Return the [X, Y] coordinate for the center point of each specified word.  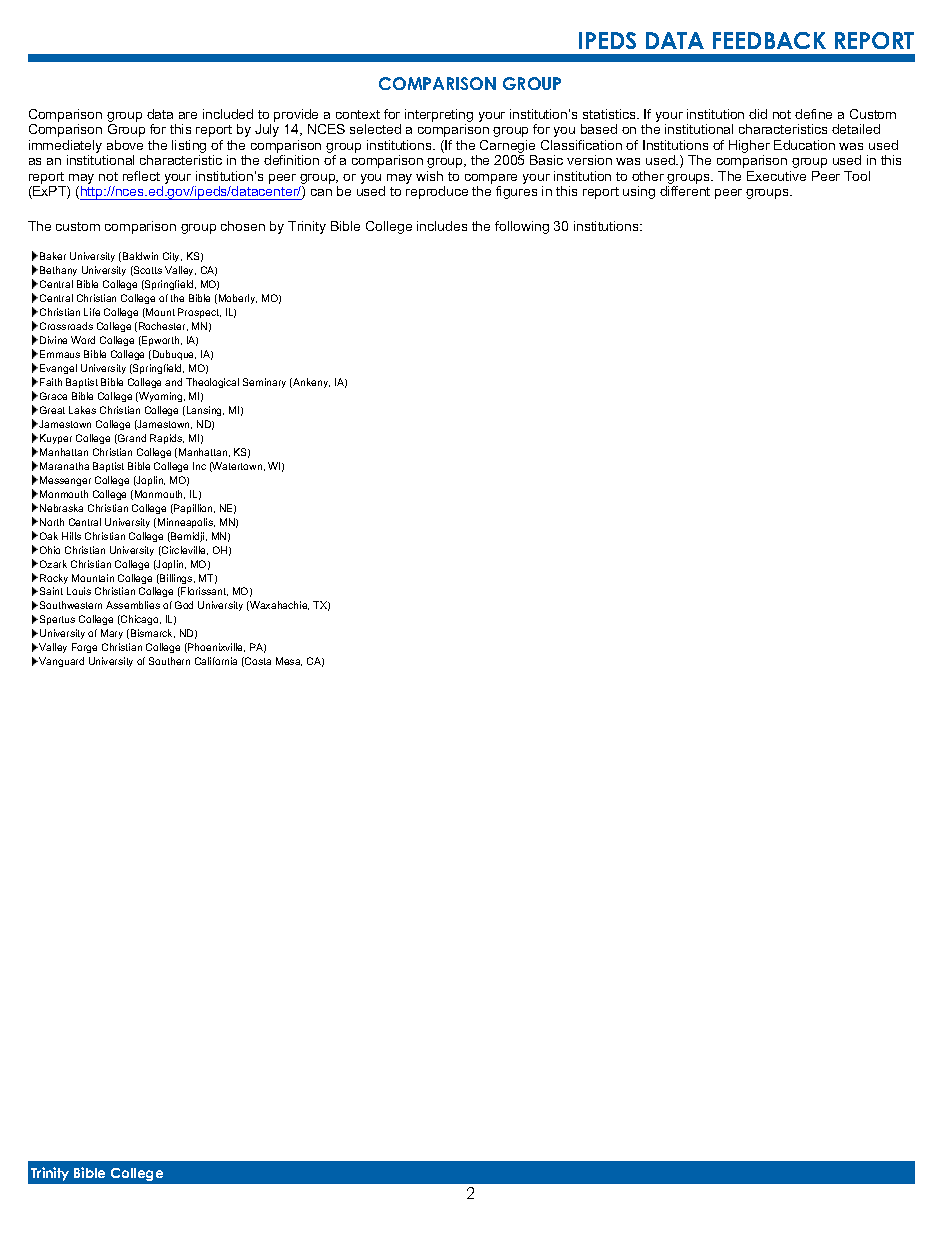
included [228, 114]
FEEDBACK [769, 40]
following [522, 227]
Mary [112, 634]
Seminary [264, 383]
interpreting [439, 117]
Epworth [161, 341]
